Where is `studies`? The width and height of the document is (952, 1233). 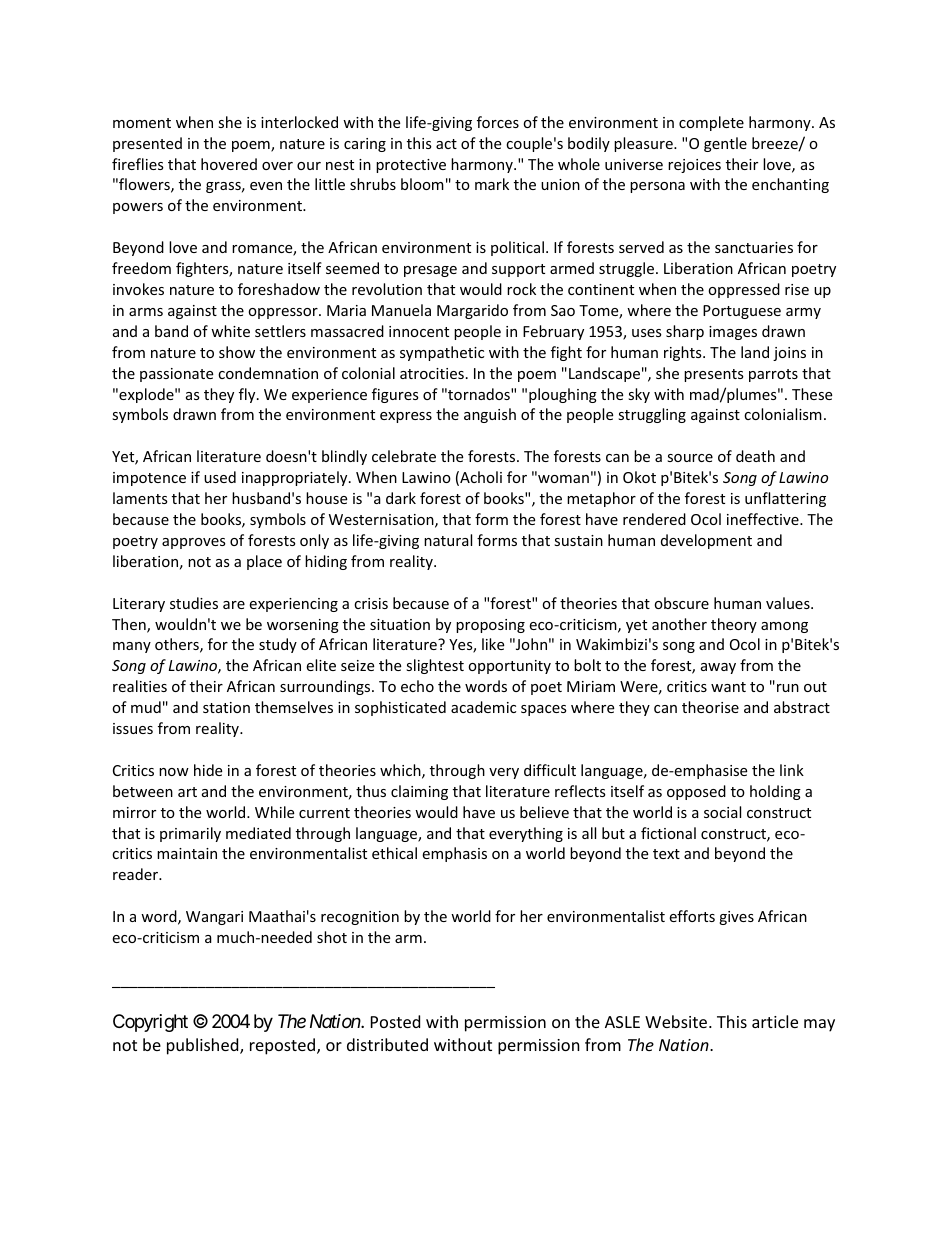 studies is located at coordinates (194, 603).
